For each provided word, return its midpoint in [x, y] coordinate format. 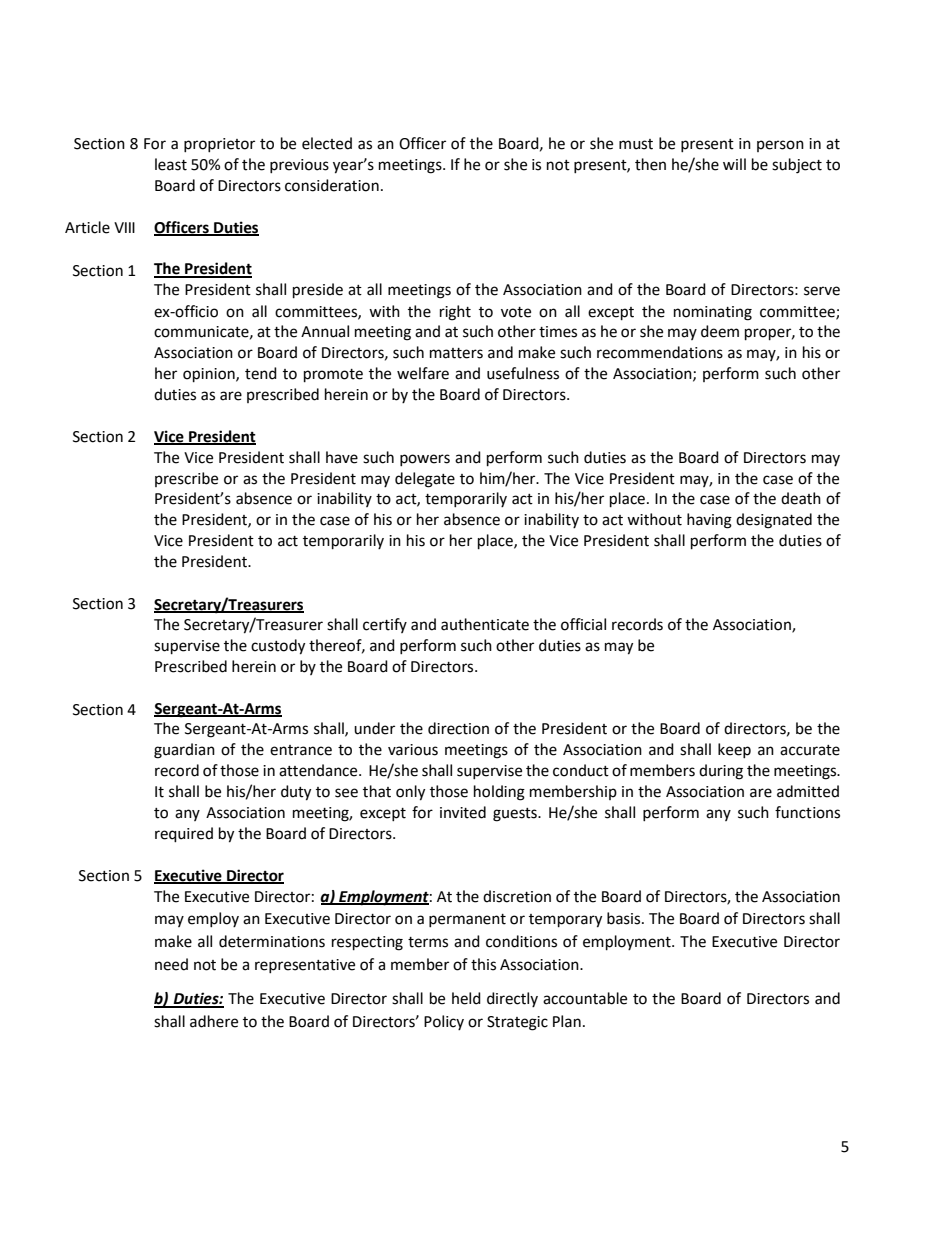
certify [385, 625]
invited [463, 812]
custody [278, 647]
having [709, 521]
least [171, 164]
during [721, 772]
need [171, 964]
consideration [332, 185]
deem [720, 331]
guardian [184, 751]
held [466, 998]
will [734, 164]
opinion [210, 375]
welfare [423, 373]
